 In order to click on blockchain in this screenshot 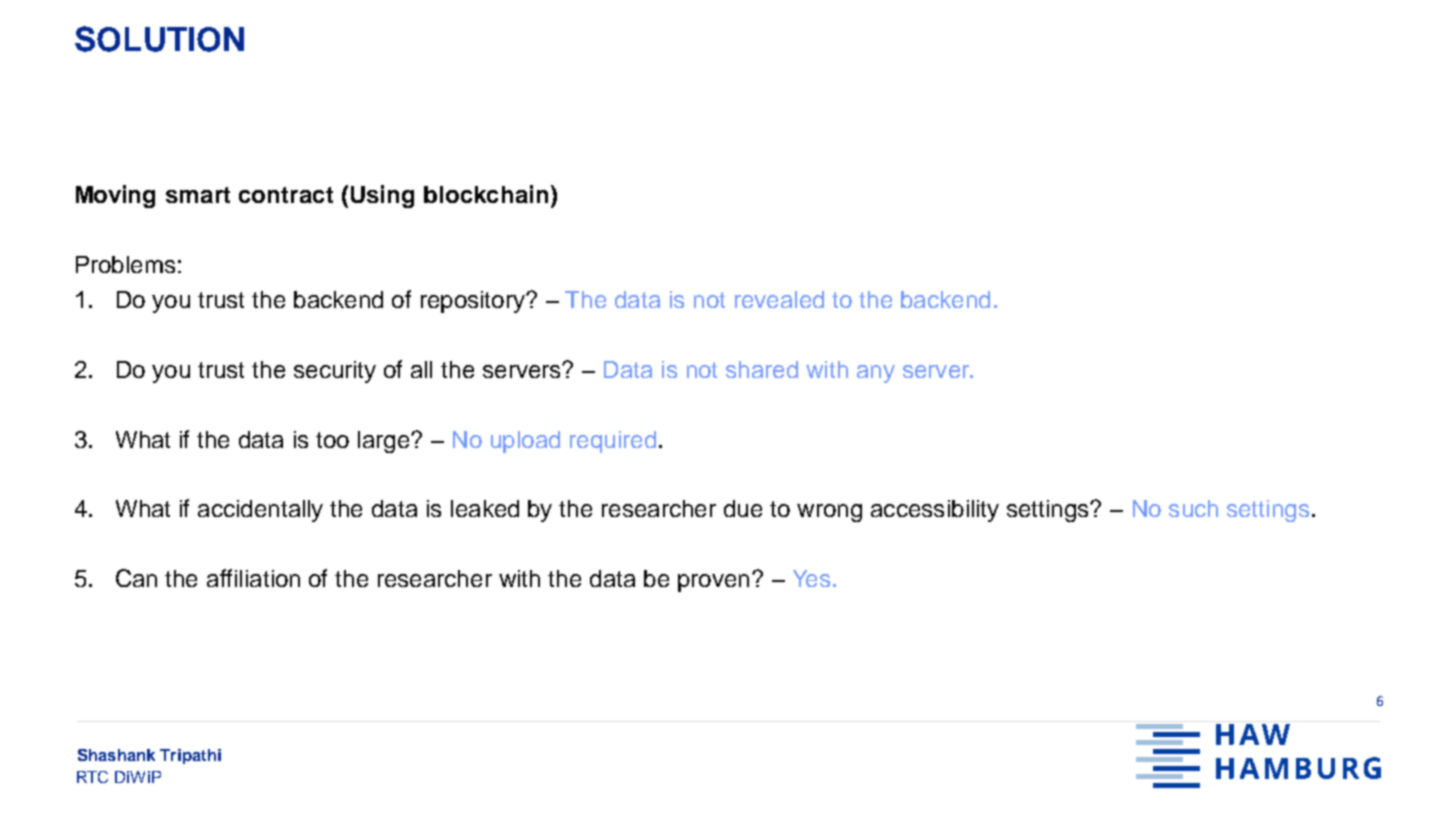, I will do `click(486, 194)`.
